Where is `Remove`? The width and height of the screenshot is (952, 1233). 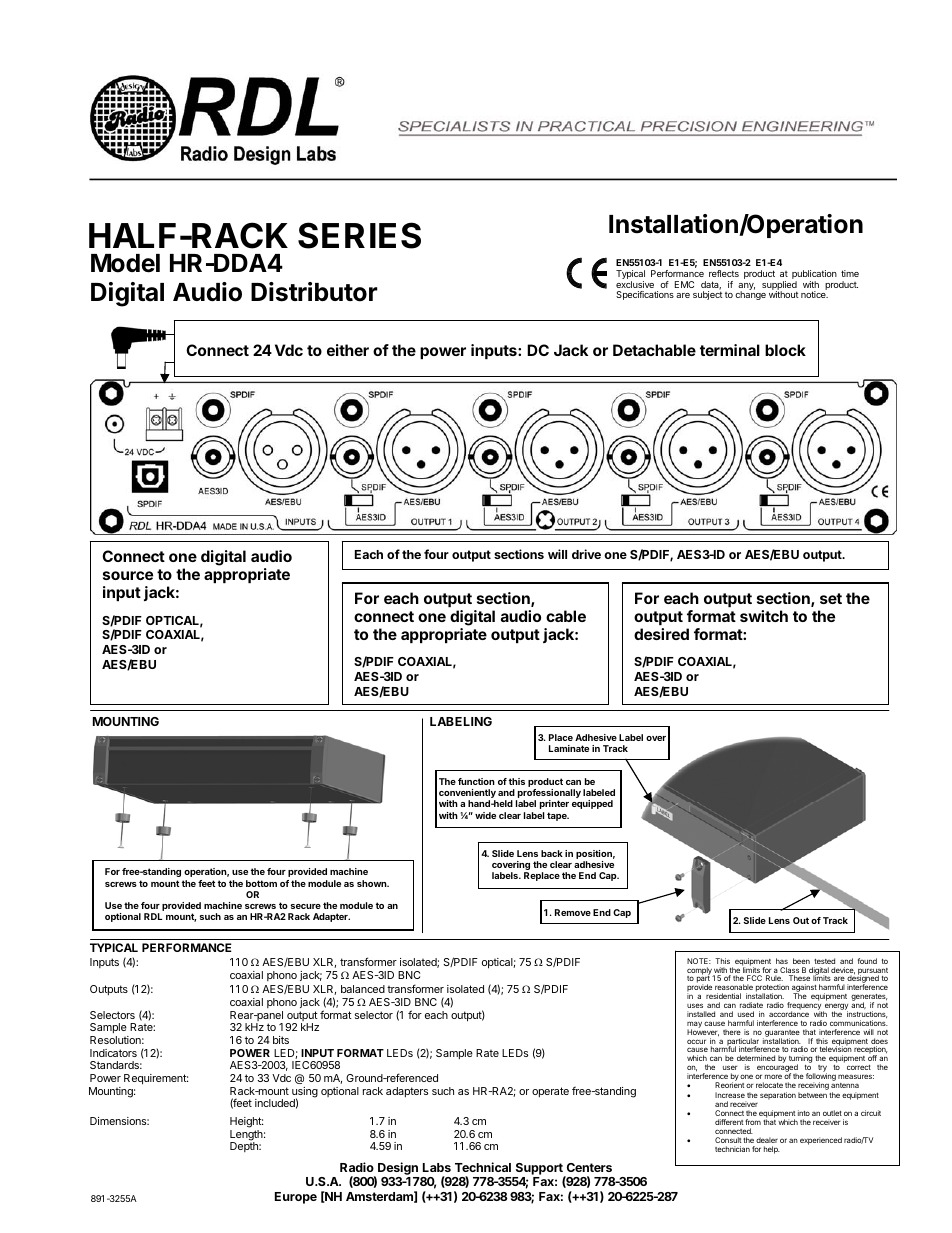
Remove is located at coordinates (573, 912).
